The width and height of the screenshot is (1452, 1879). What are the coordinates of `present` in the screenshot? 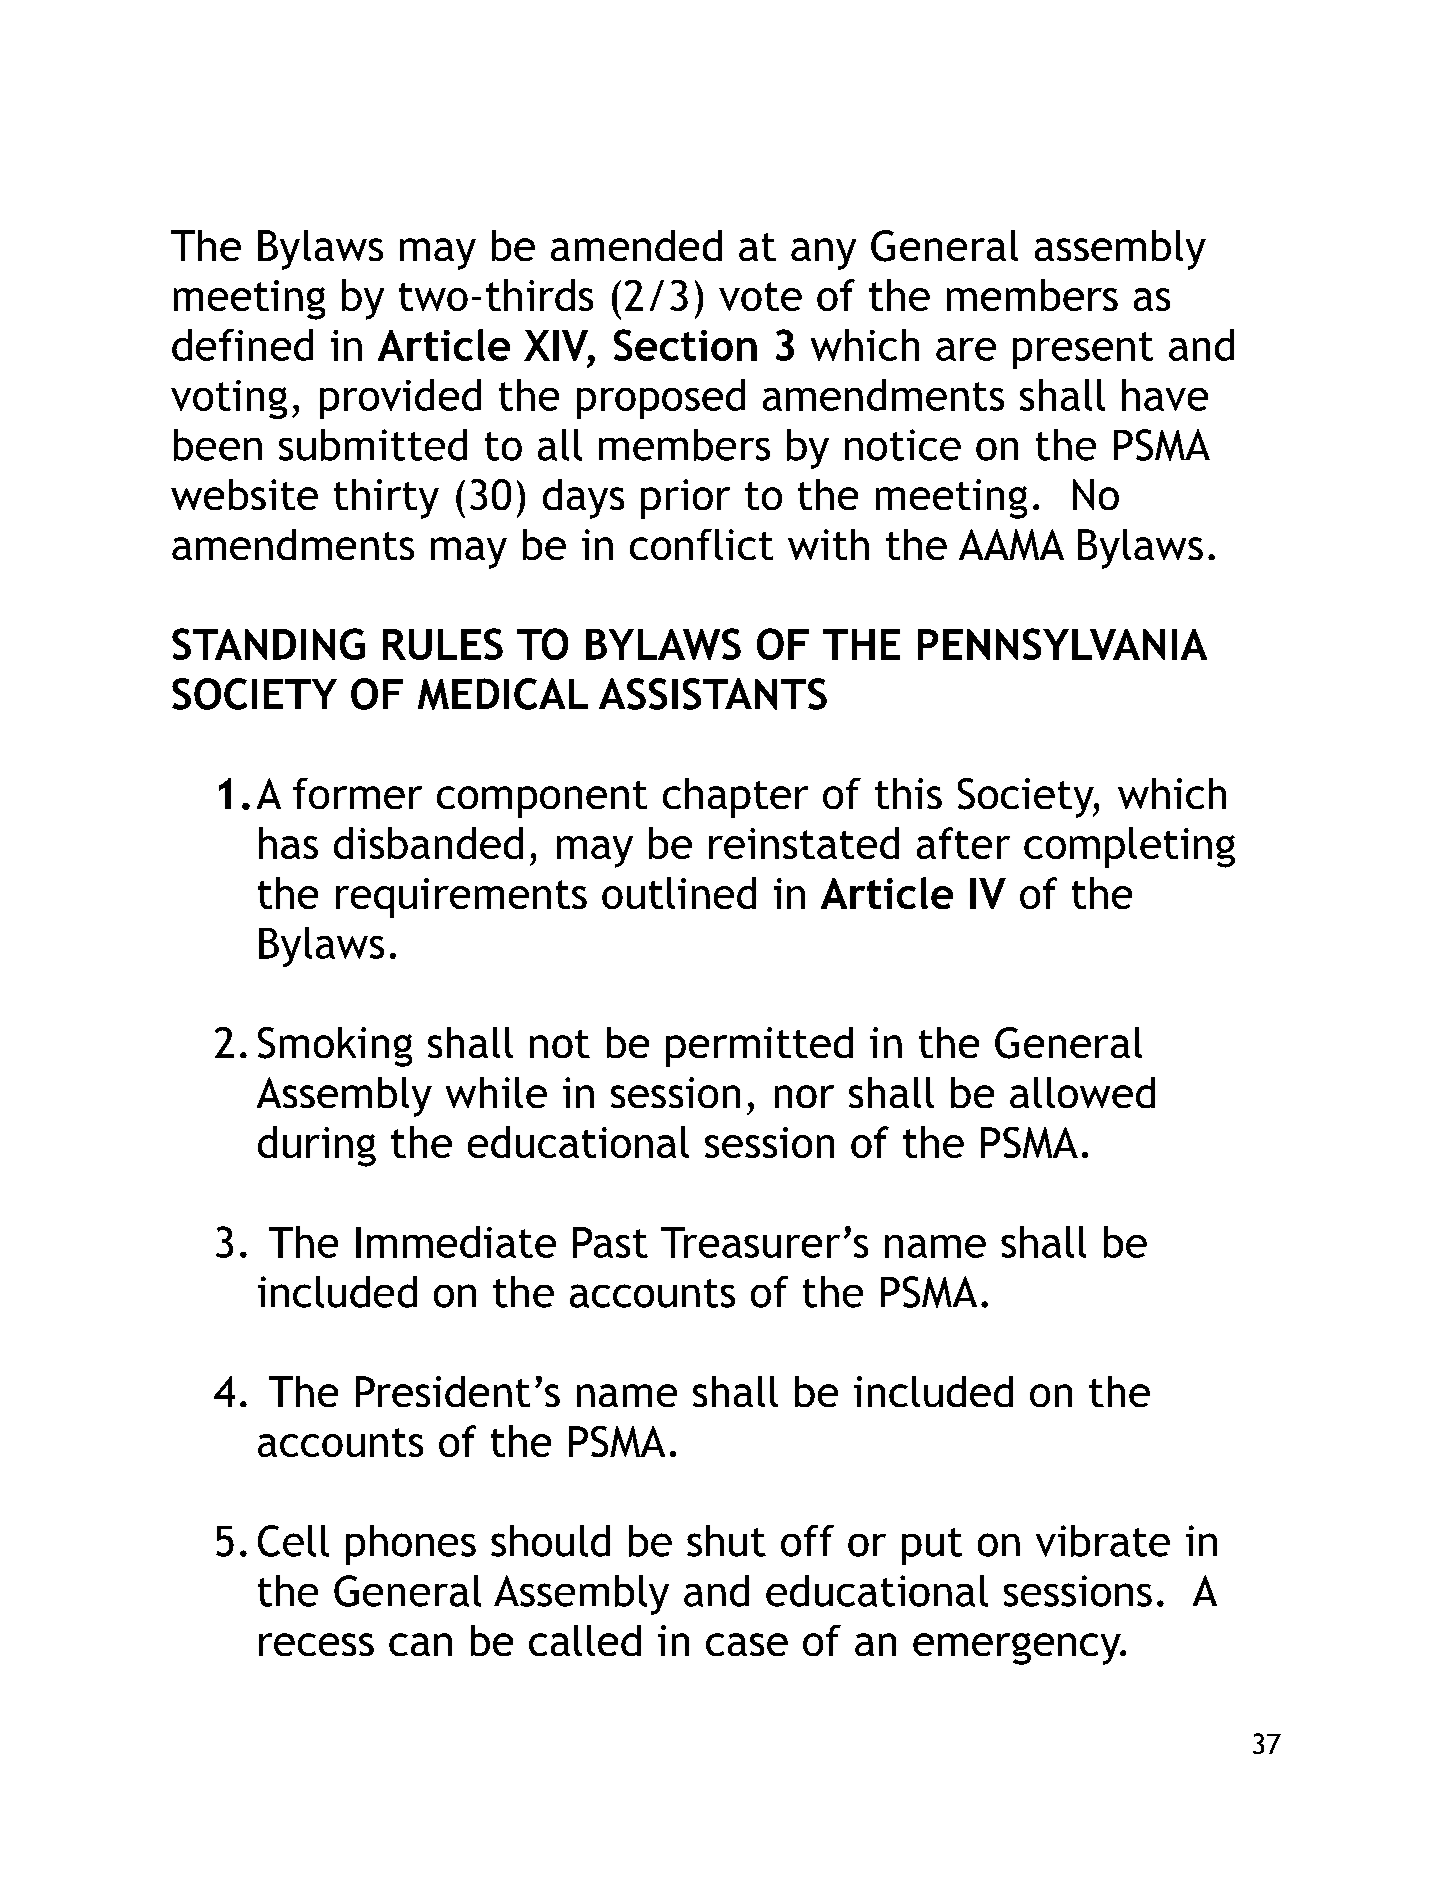 It's located at (1083, 350).
